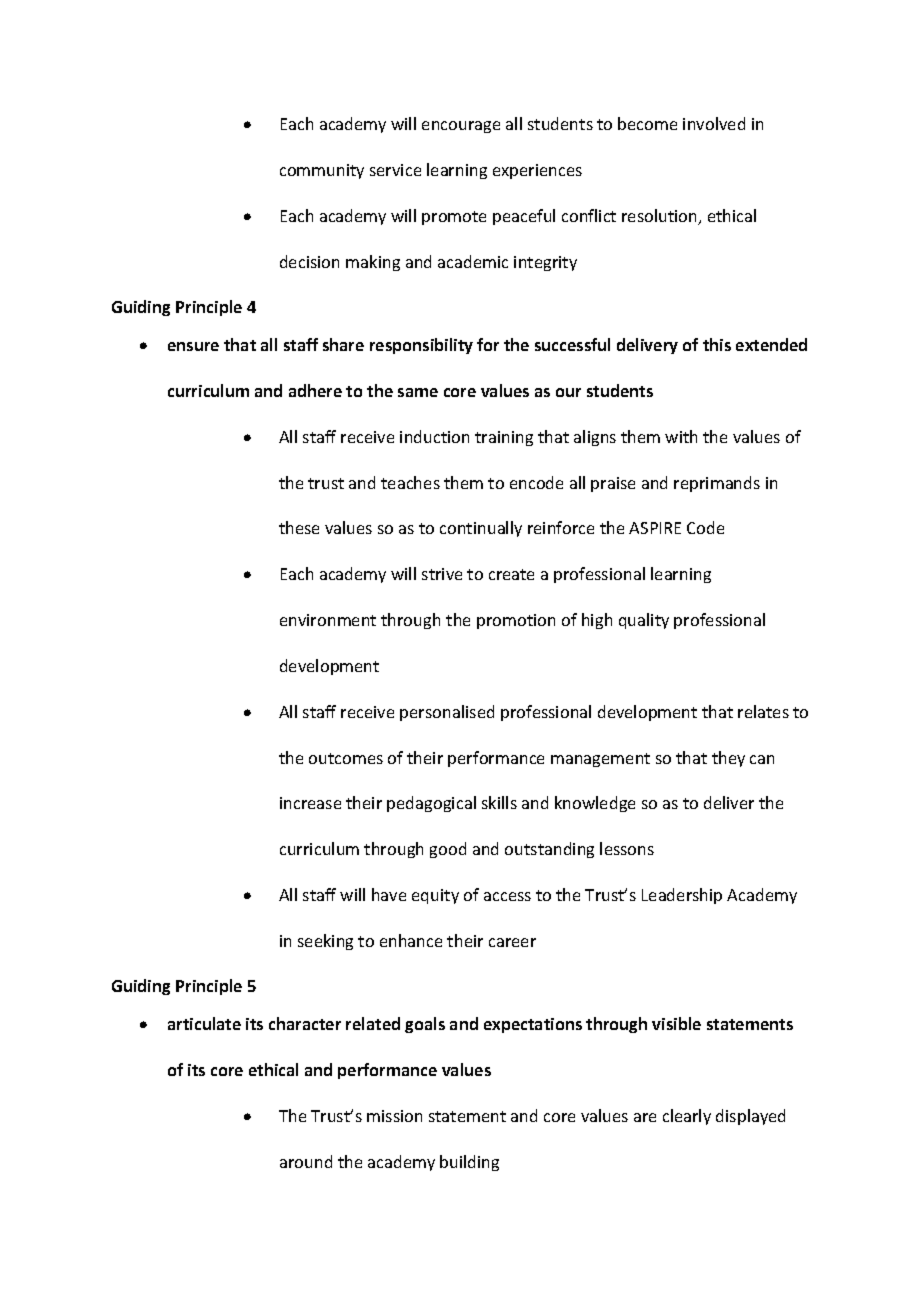 This page has width=924, height=1308. I want to click on community, so click(322, 171).
